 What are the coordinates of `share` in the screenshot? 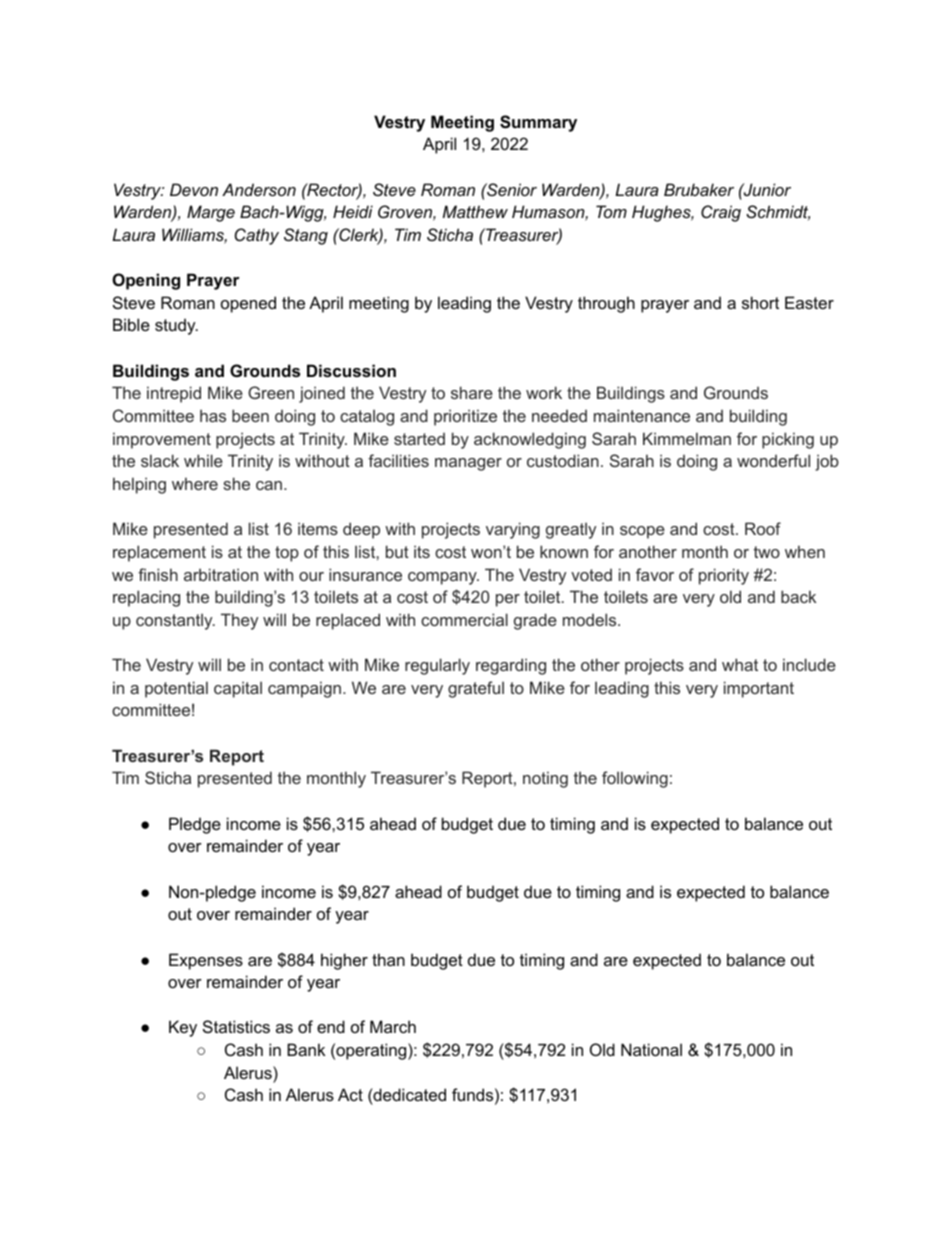 It's located at (472, 392).
